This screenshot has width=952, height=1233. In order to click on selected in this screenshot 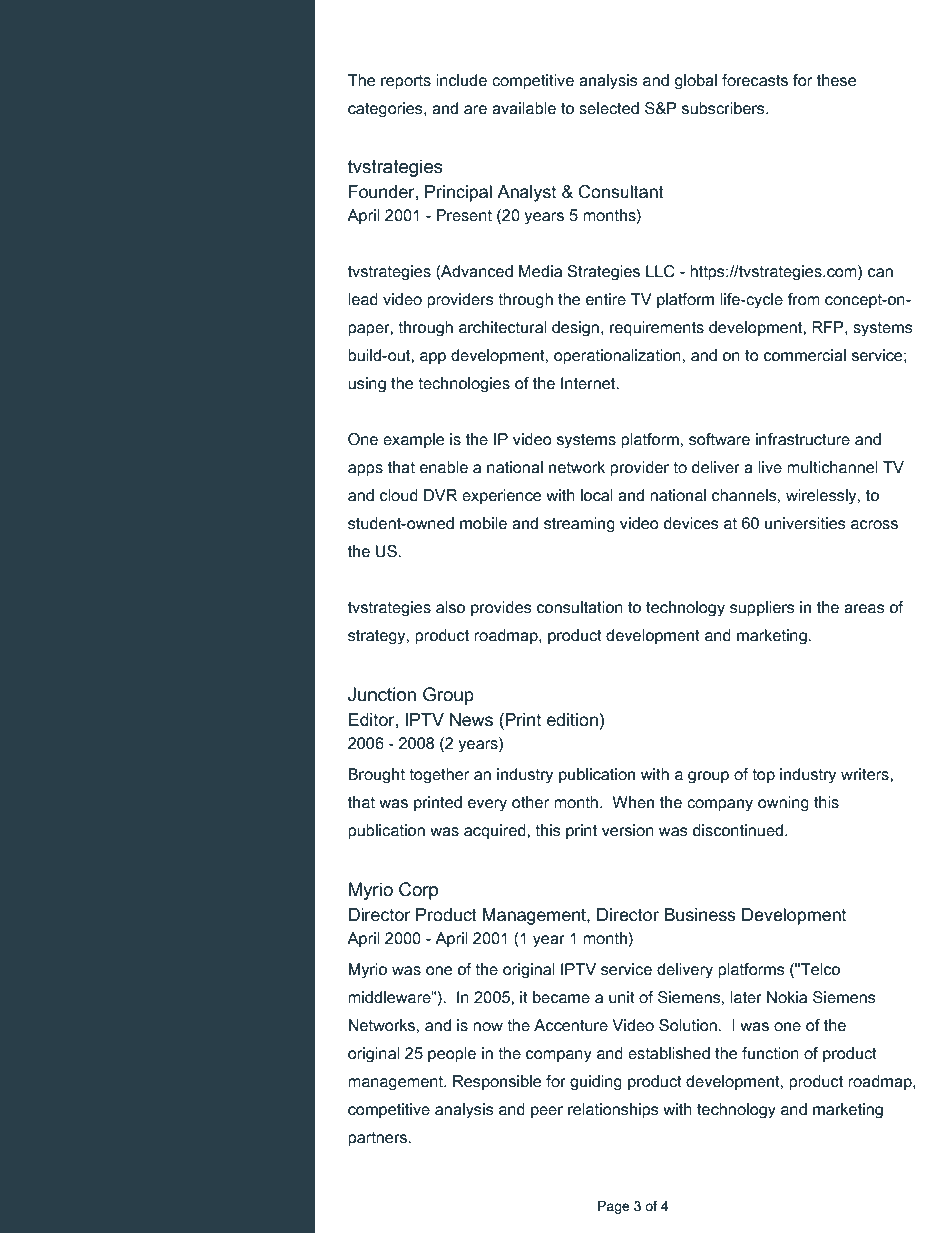, I will do `click(609, 108)`.
